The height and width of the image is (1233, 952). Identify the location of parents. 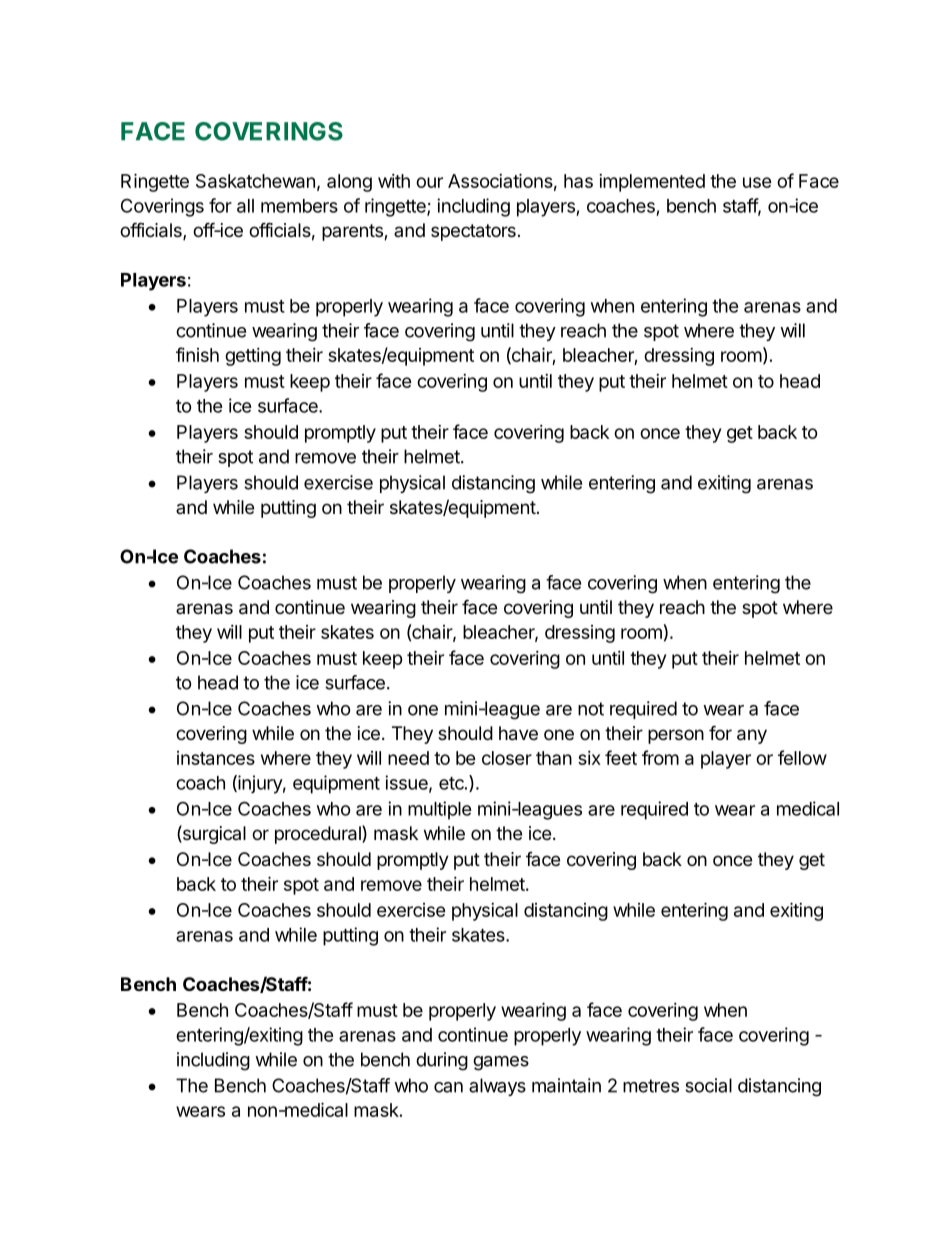
(353, 232).
